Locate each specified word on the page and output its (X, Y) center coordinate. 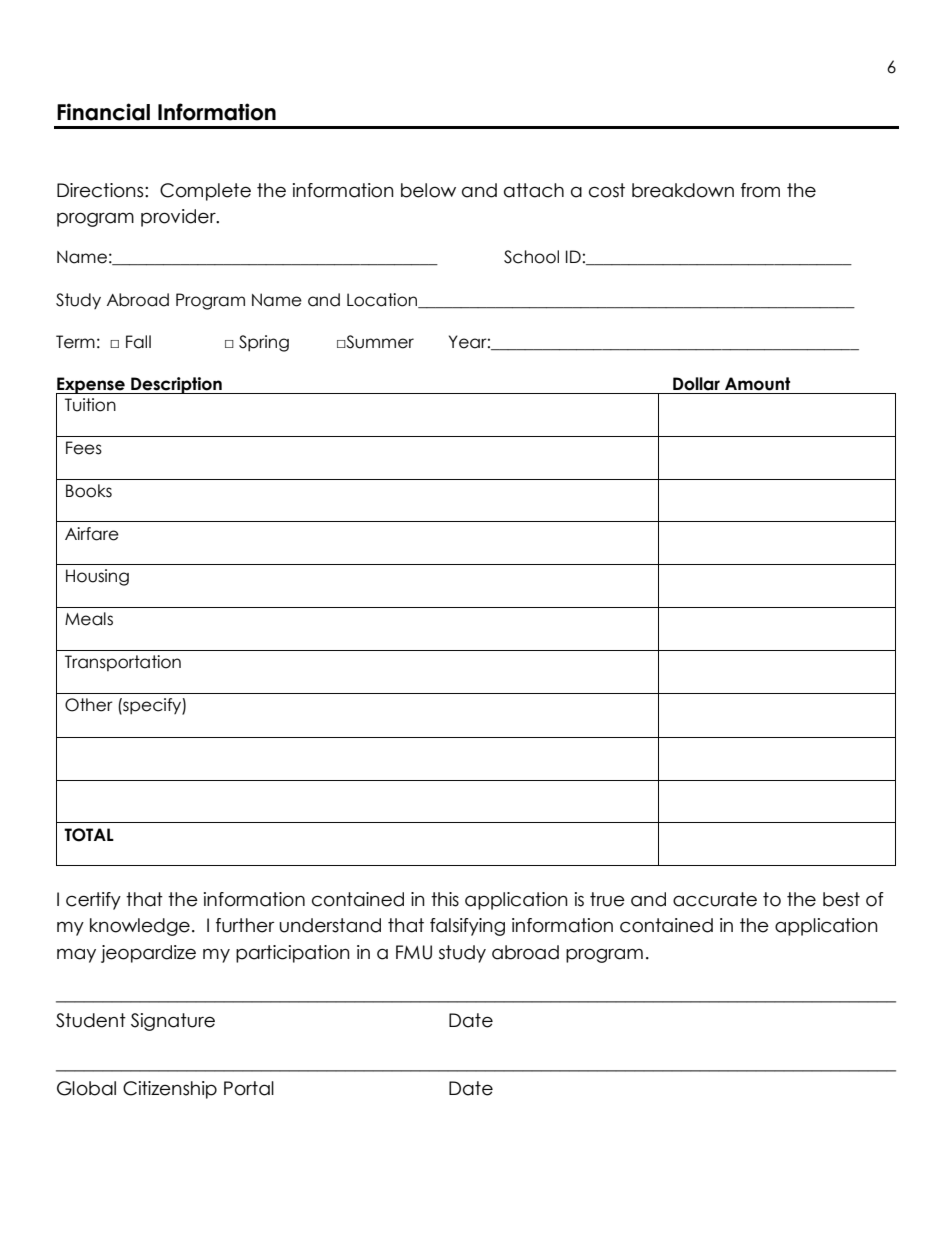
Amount (757, 384)
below (428, 190)
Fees (84, 448)
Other (89, 705)
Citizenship (170, 1090)
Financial (103, 112)
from (760, 190)
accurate (715, 899)
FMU (414, 952)
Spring (264, 343)
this (445, 899)
